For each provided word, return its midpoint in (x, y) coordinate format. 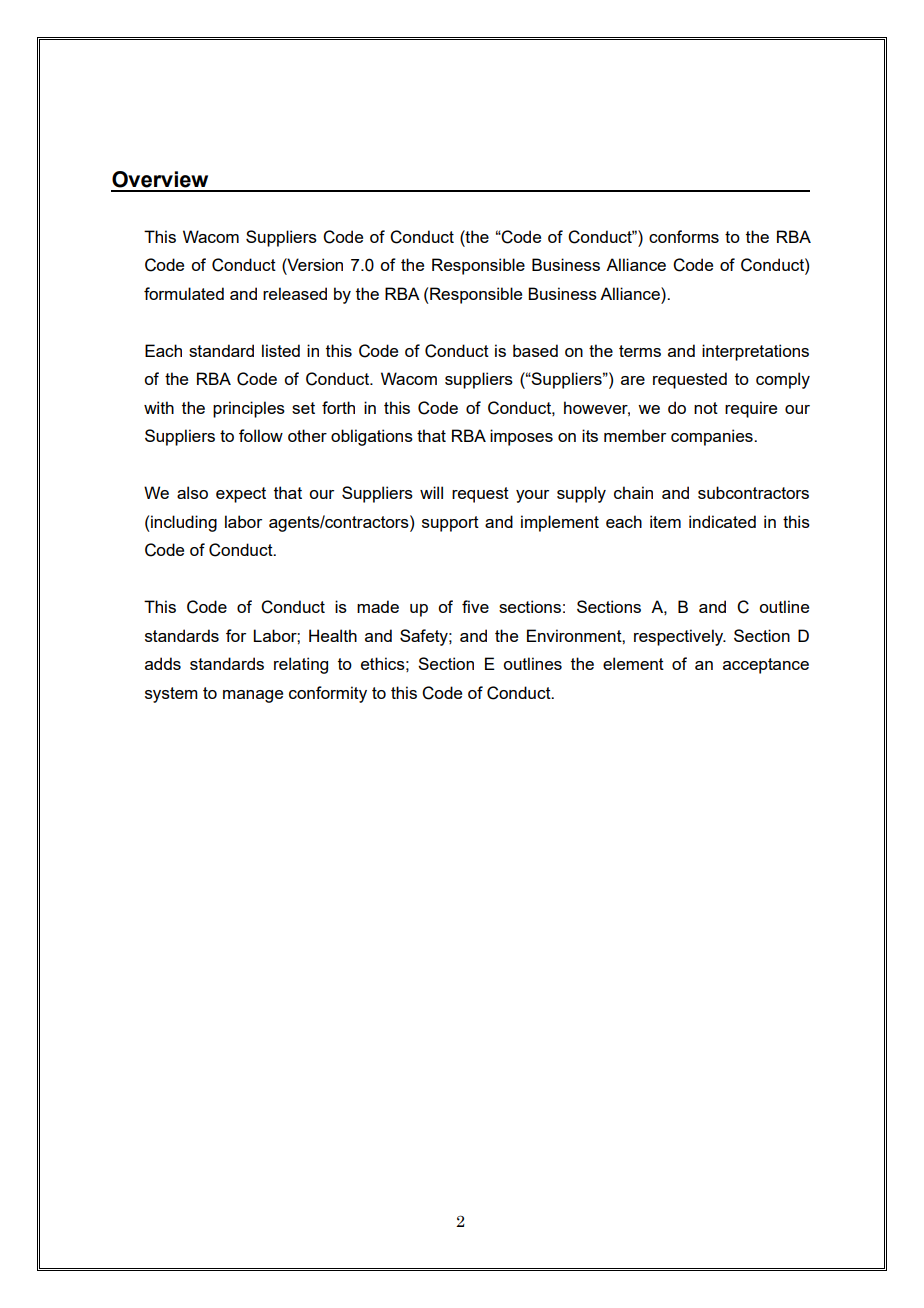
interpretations (755, 352)
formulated (184, 293)
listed (281, 350)
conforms (684, 236)
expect (241, 495)
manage (253, 696)
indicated (722, 521)
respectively (680, 637)
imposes (521, 437)
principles (249, 409)
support (450, 524)
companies (713, 437)
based (535, 350)
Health (333, 635)
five (475, 606)
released (295, 293)
